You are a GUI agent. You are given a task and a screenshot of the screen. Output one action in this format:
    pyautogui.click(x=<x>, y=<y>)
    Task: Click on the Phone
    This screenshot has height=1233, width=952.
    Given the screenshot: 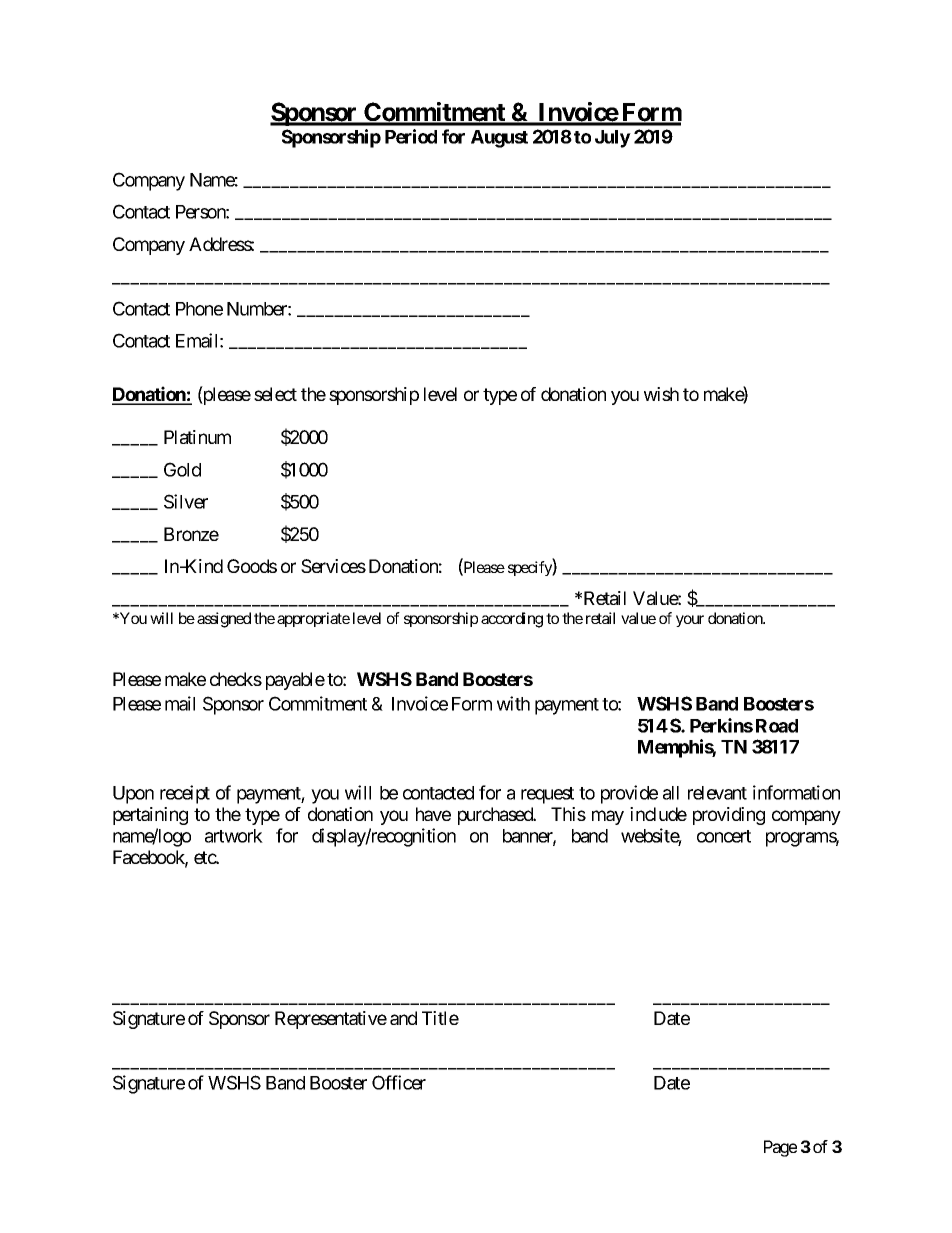 What is the action you would take?
    pyautogui.click(x=199, y=309)
